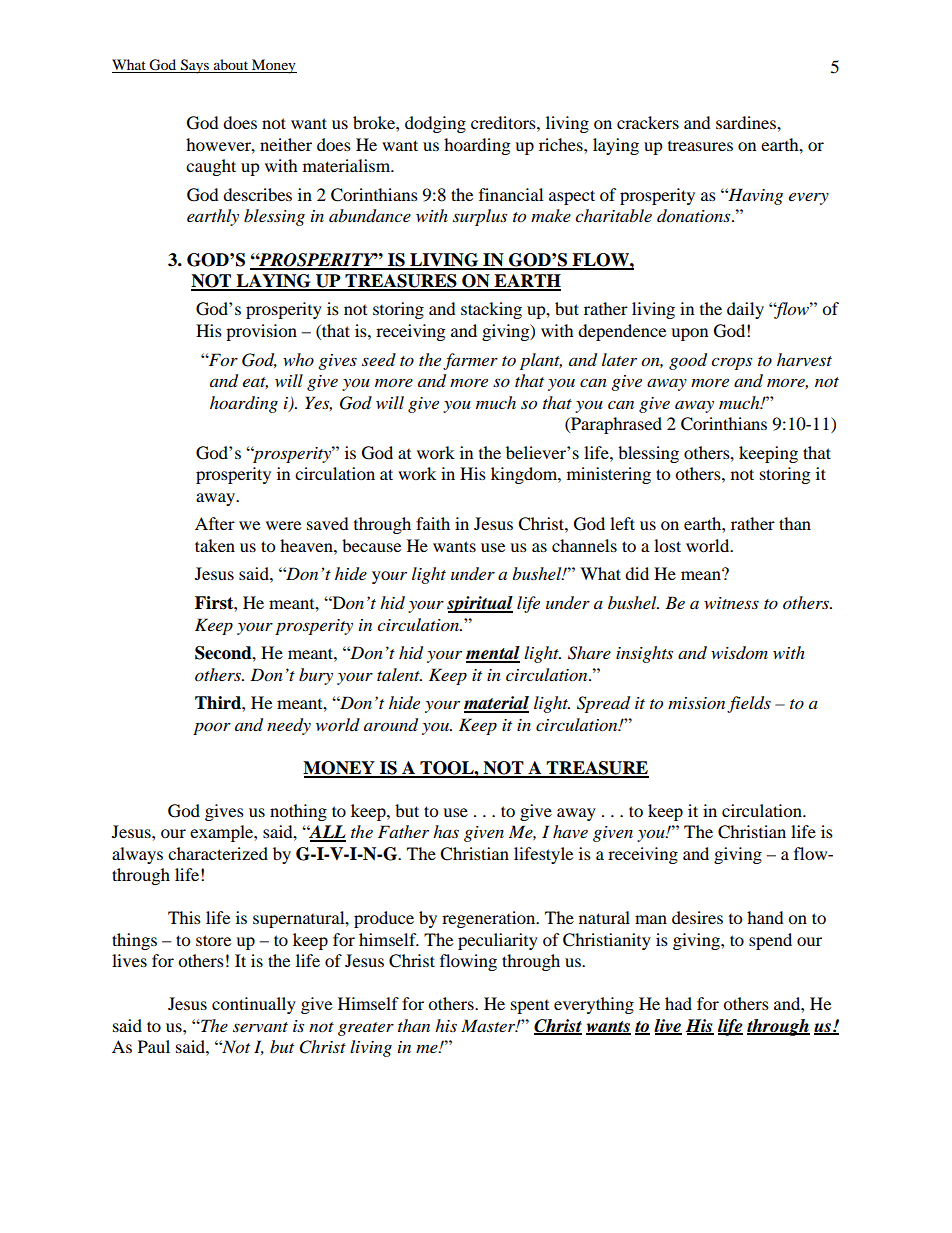  I want to click on spent, so click(530, 1007).
